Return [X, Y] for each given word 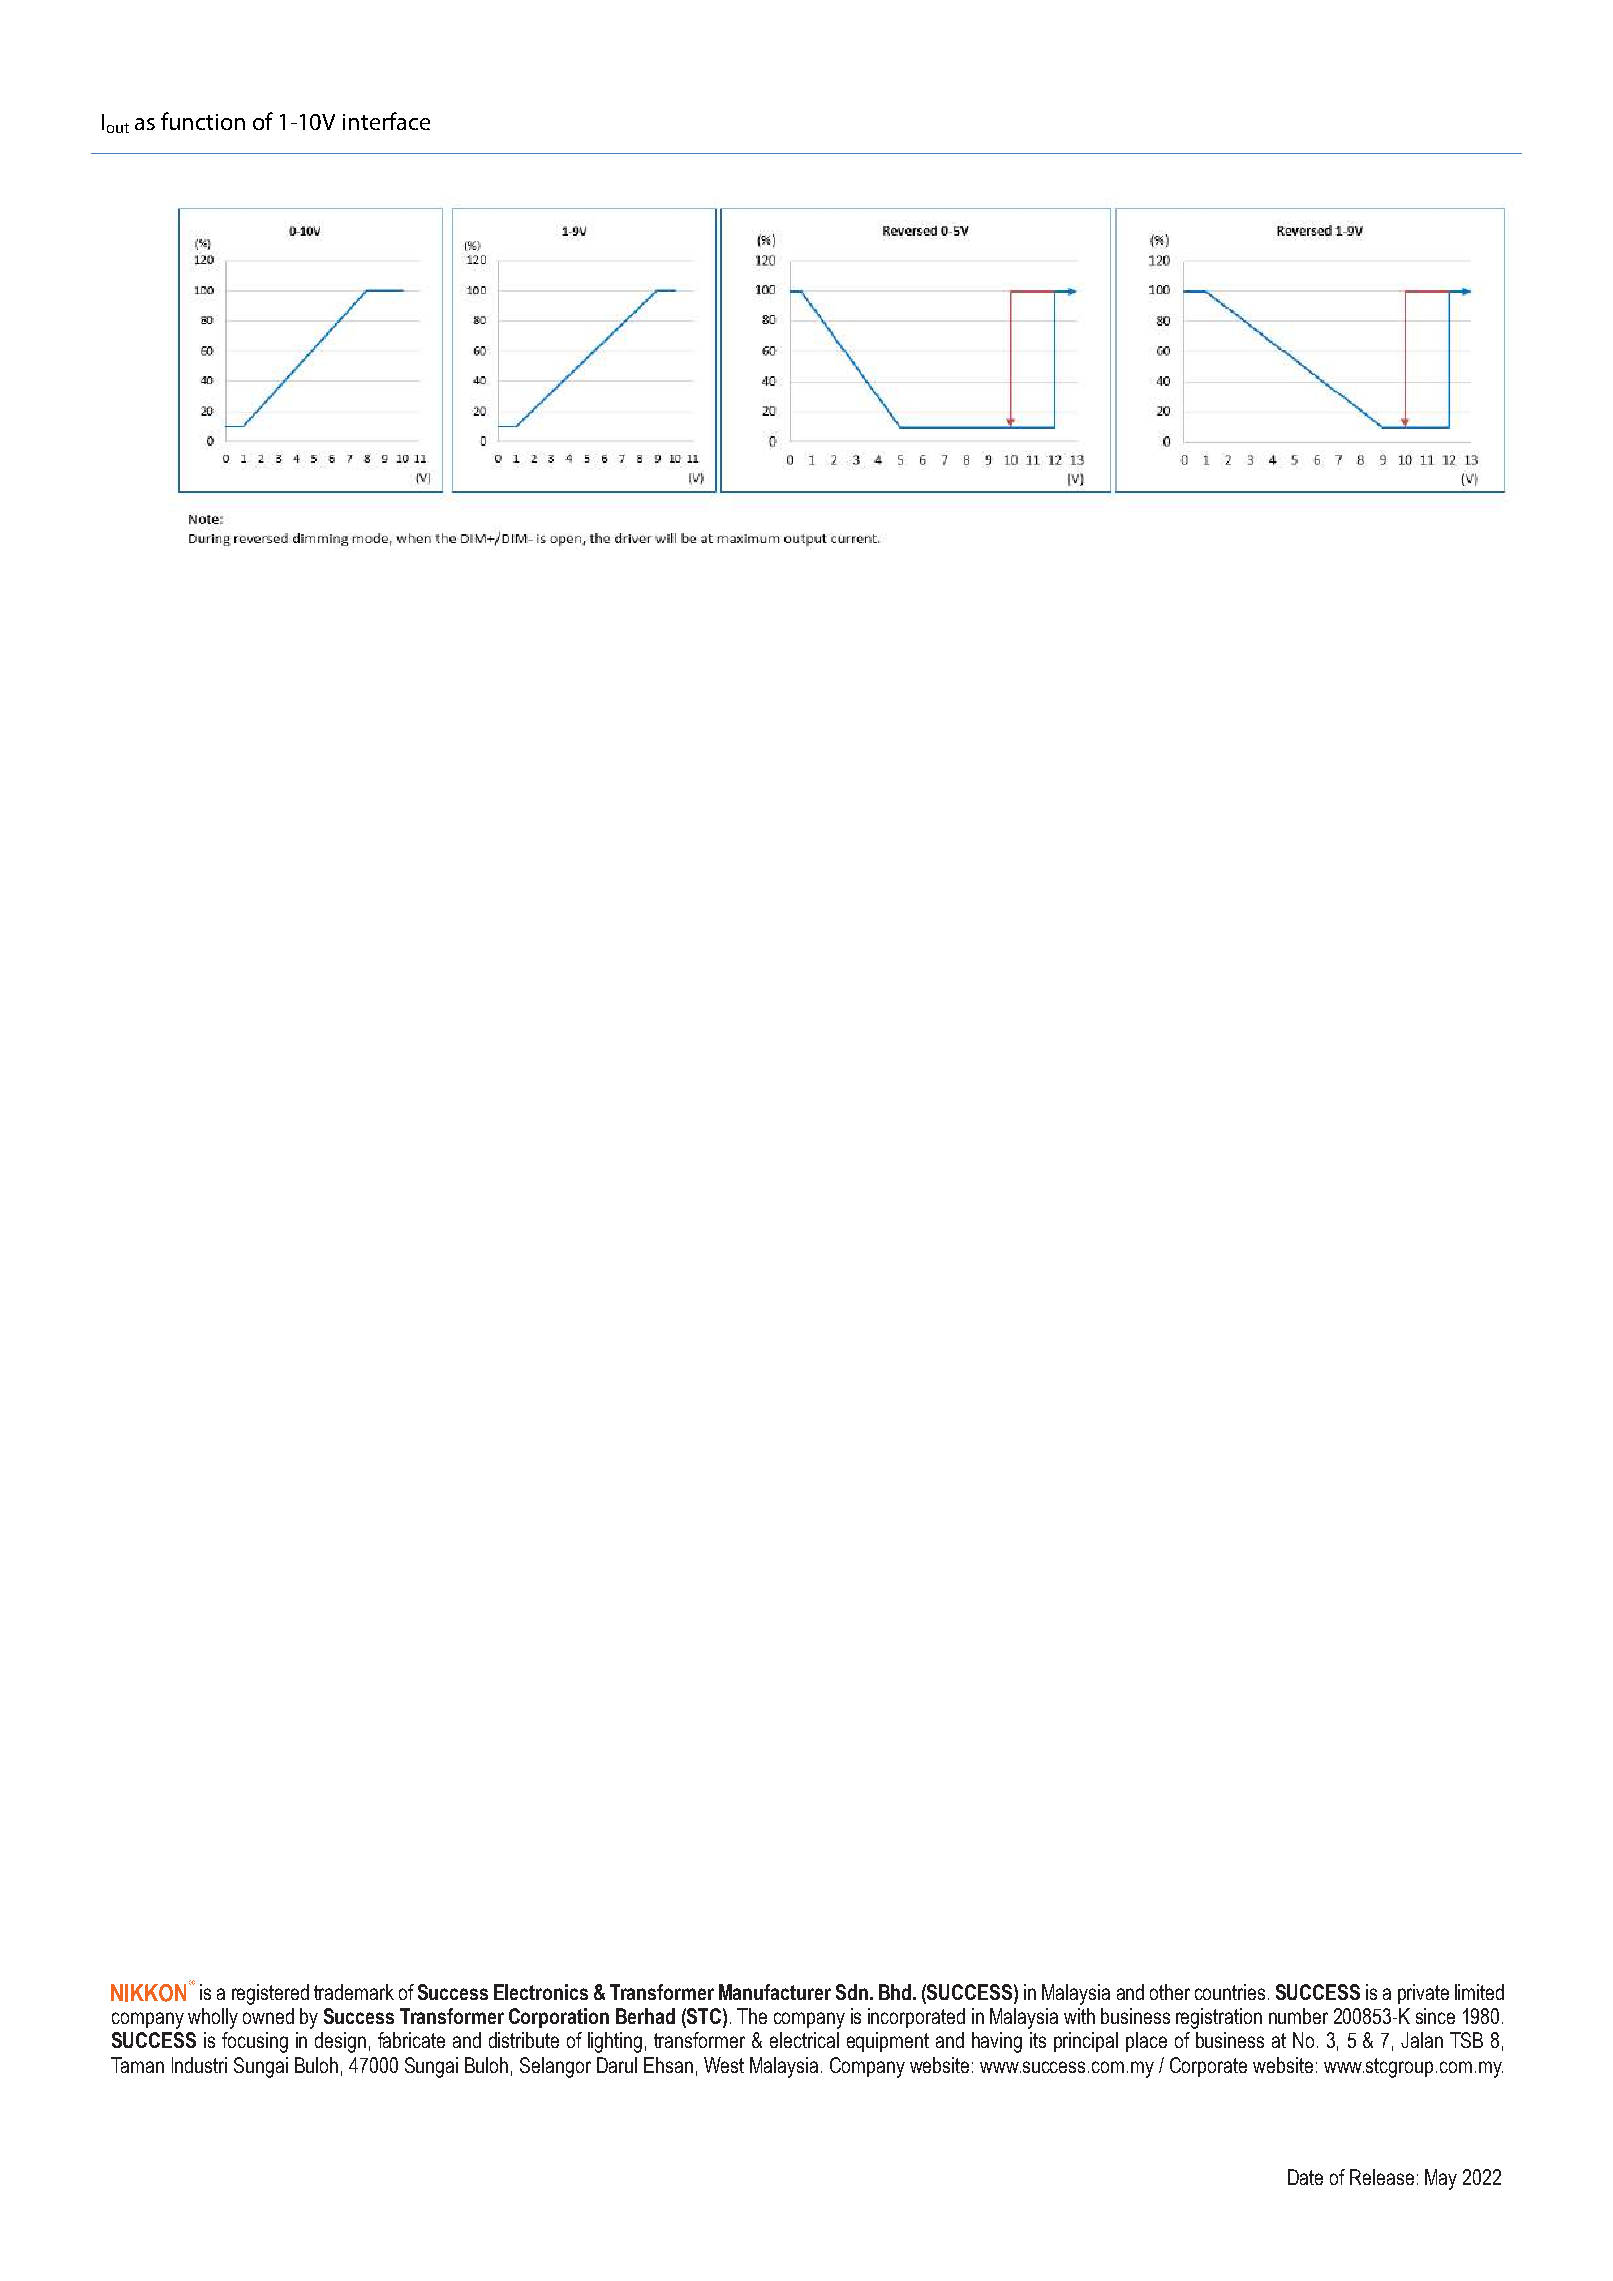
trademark [354, 1992]
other [1170, 1992]
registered [270, 1994]
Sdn [852, 1992]
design [340, 2042]
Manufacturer [775, 1992]
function [203, 121]
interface [386, 121]
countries [1230, 1992]
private [1423, 1994]
